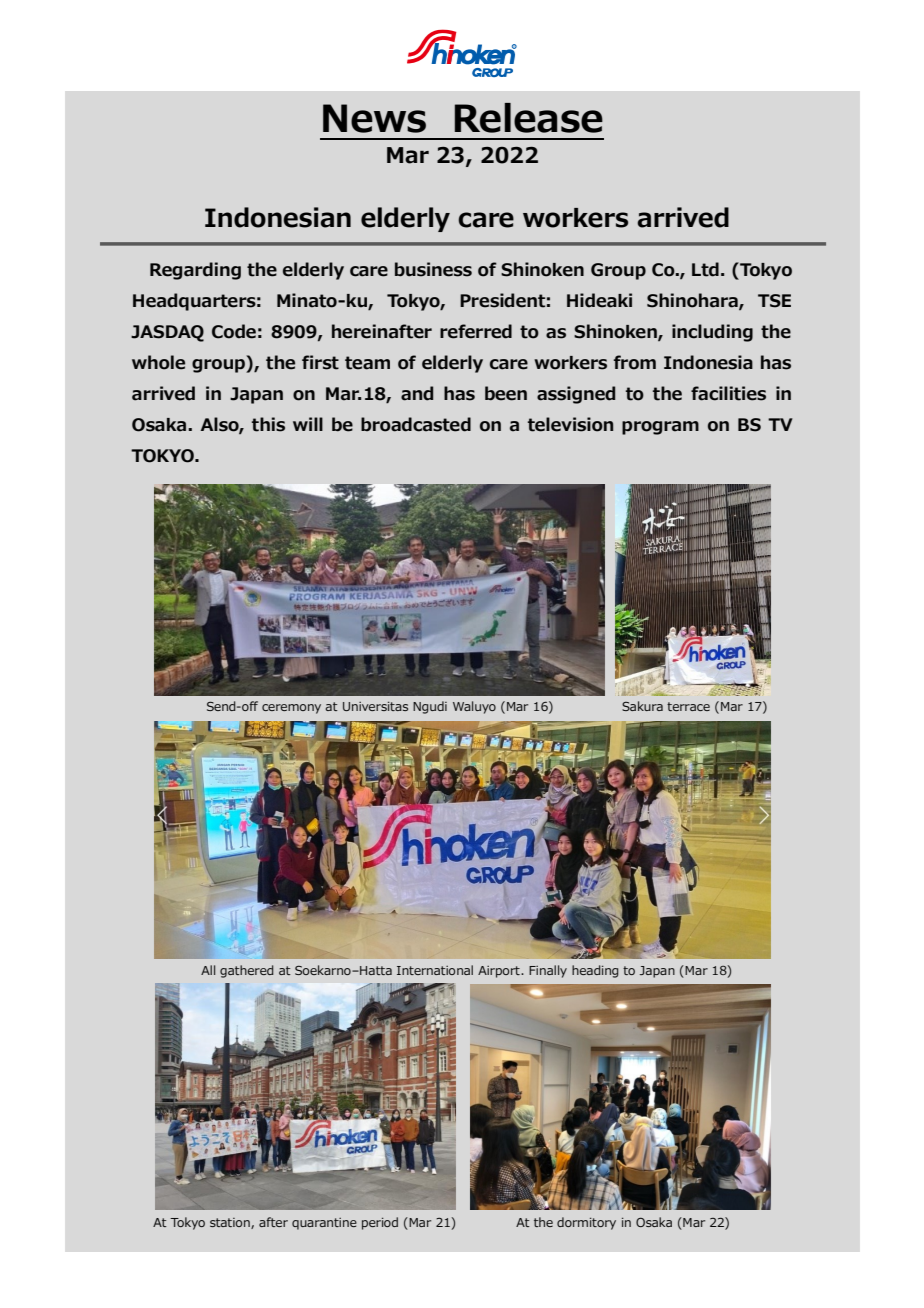 Image resolution: width=924 pixels, height=1308 pixels. What do you see at coordinates (234, 331) in the screenshot?
I see `Code` at bounding box center [234, 331].
